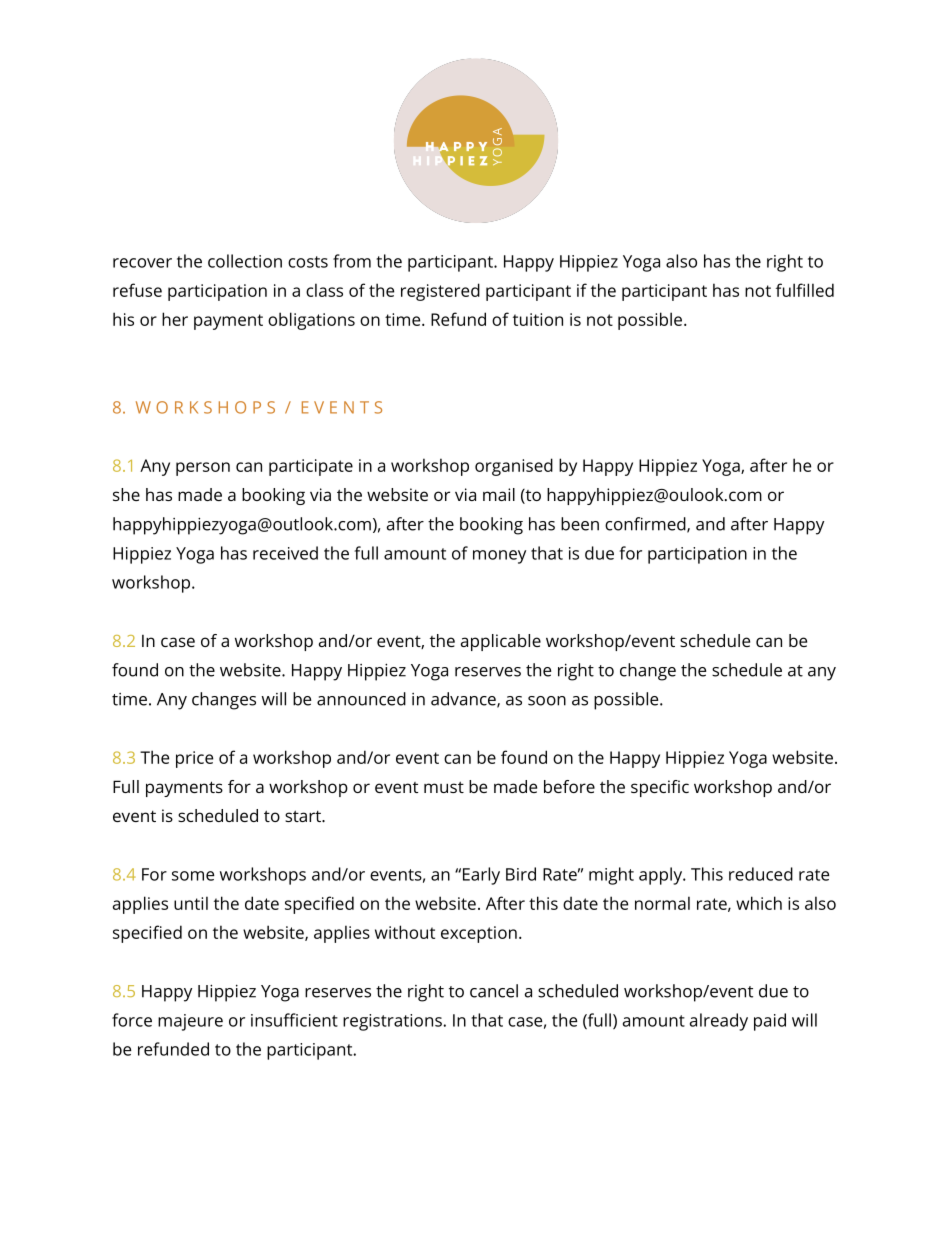  I want to click on applicable, so click(501, 642).
